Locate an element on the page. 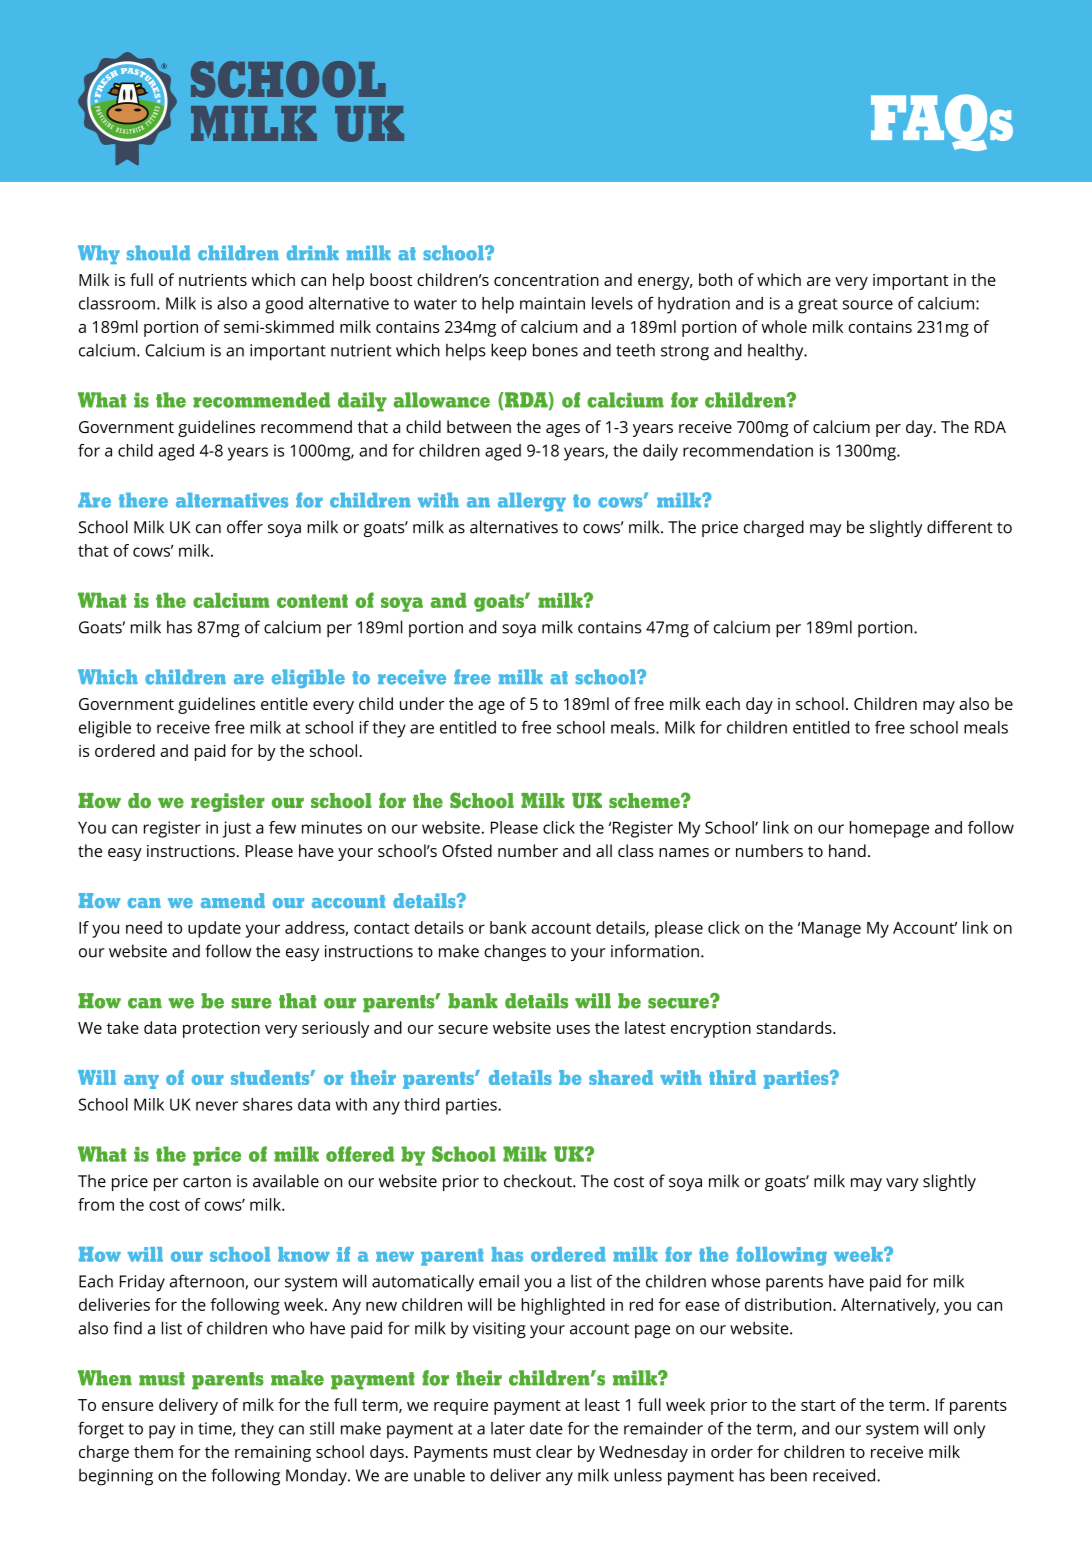 This page has width=1092, height=1544. different is located at coordinates (960, 527).
